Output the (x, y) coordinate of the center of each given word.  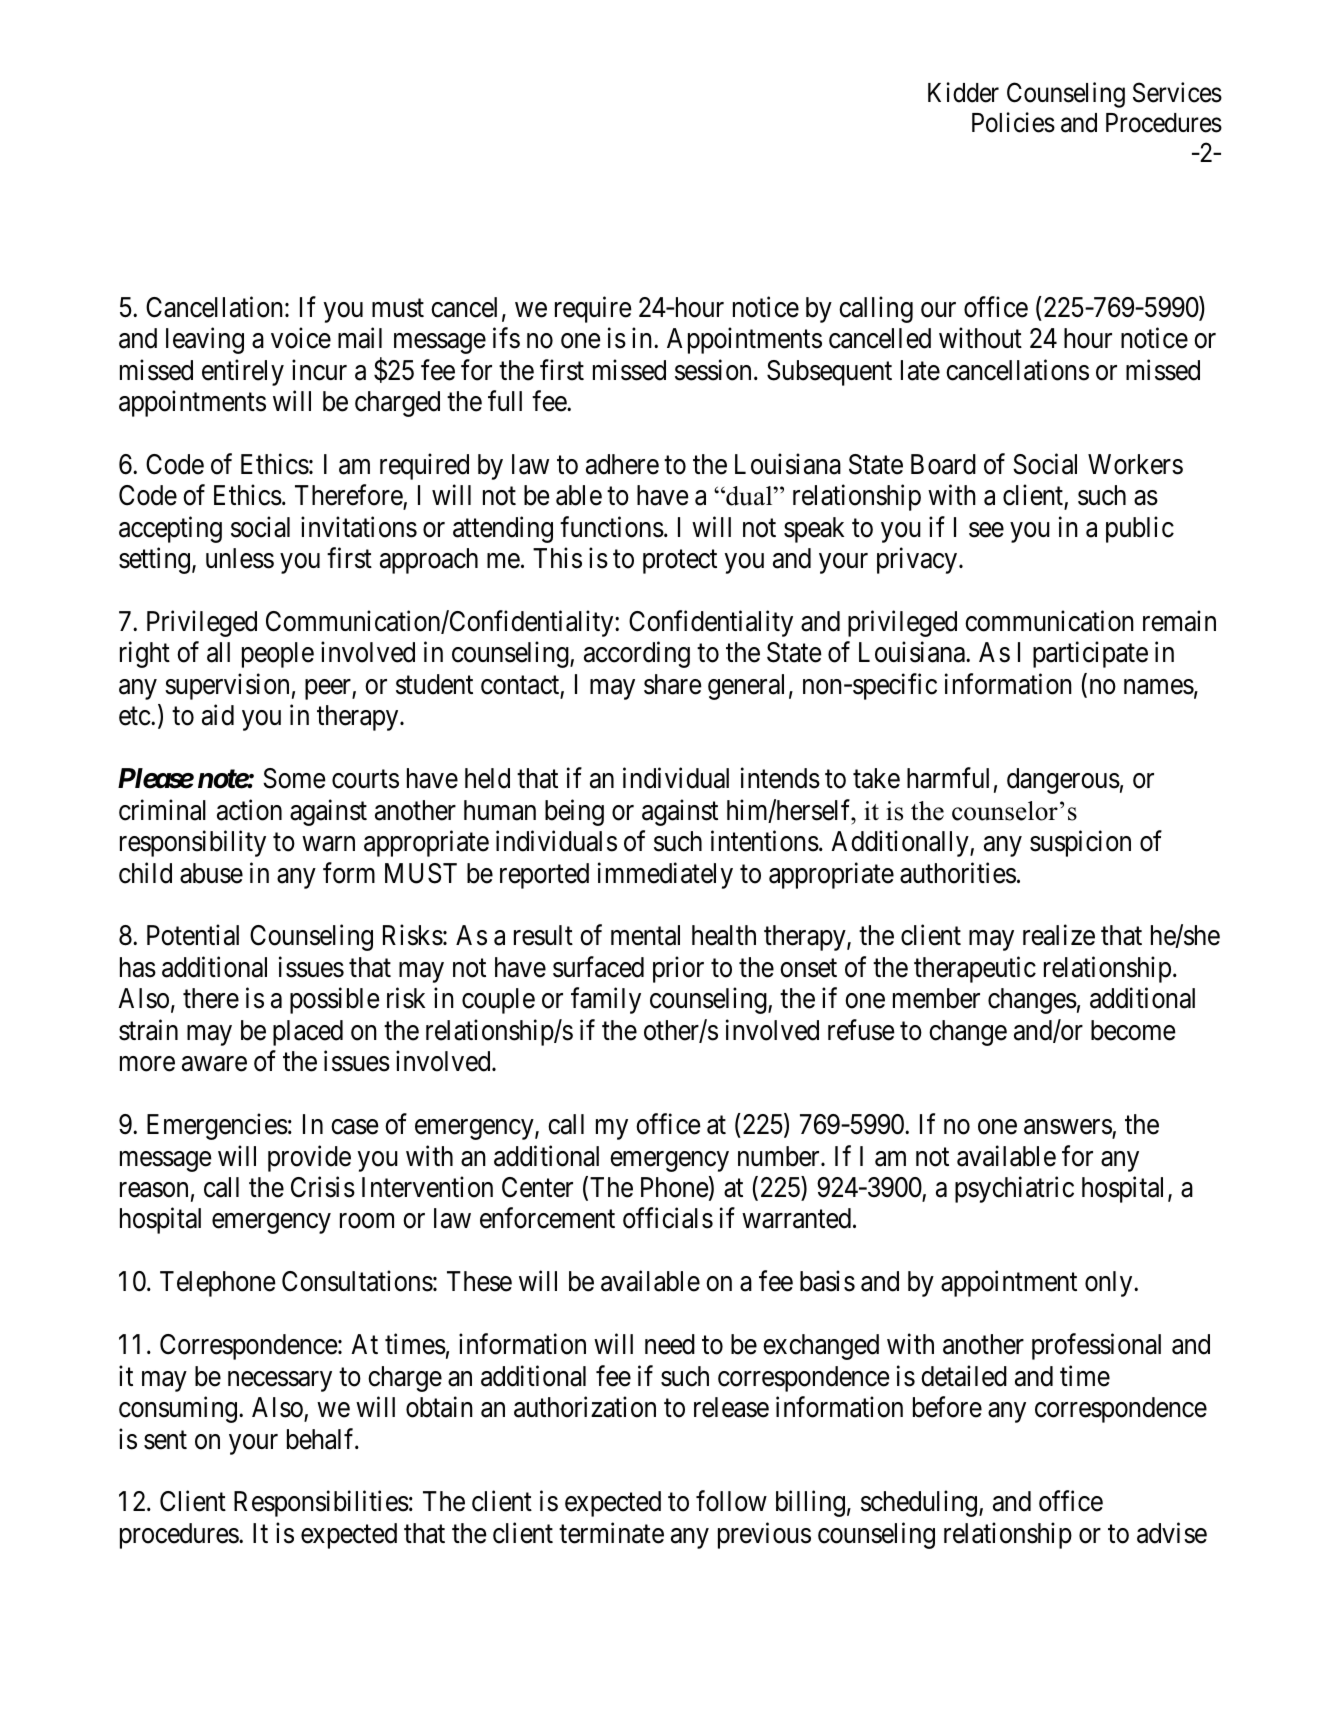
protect (680, 562)
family (606, 1001)
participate (1090, 655)
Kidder (963, 92)
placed (308, 1033)
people (278, 655)
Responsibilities (321, 1504)
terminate (611, 1533)
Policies (1013, 122)
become (1133, 1030)
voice (301, 338)
